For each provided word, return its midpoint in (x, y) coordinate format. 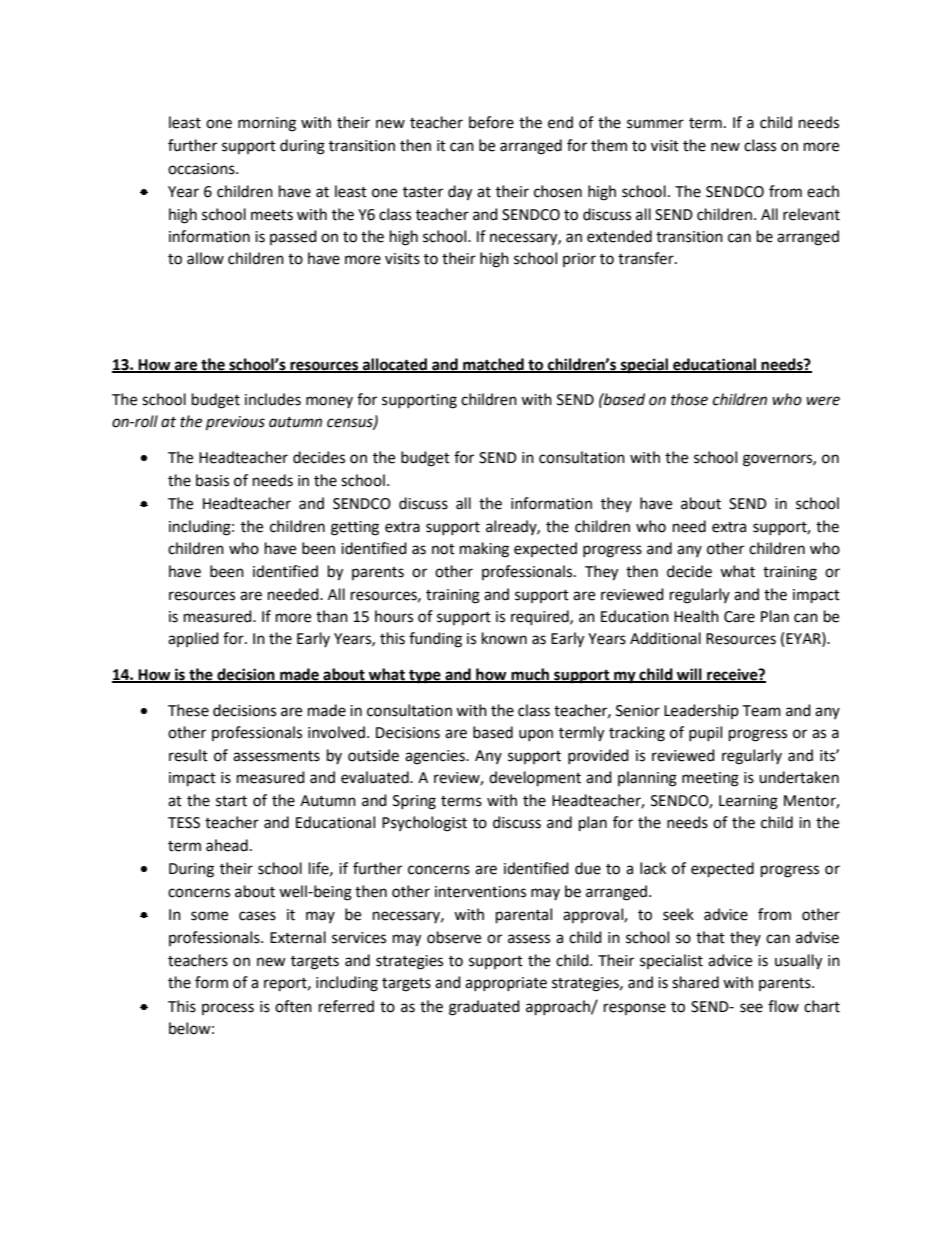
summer (655, 124)
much (530, 675)
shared (695, 982)
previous (235, 423)
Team (761, 711)
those (689, 399)
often (293, 1006)
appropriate (506, 984)
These (188, 710)
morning (267, 124)
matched (493, 365)
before (491, 122)
